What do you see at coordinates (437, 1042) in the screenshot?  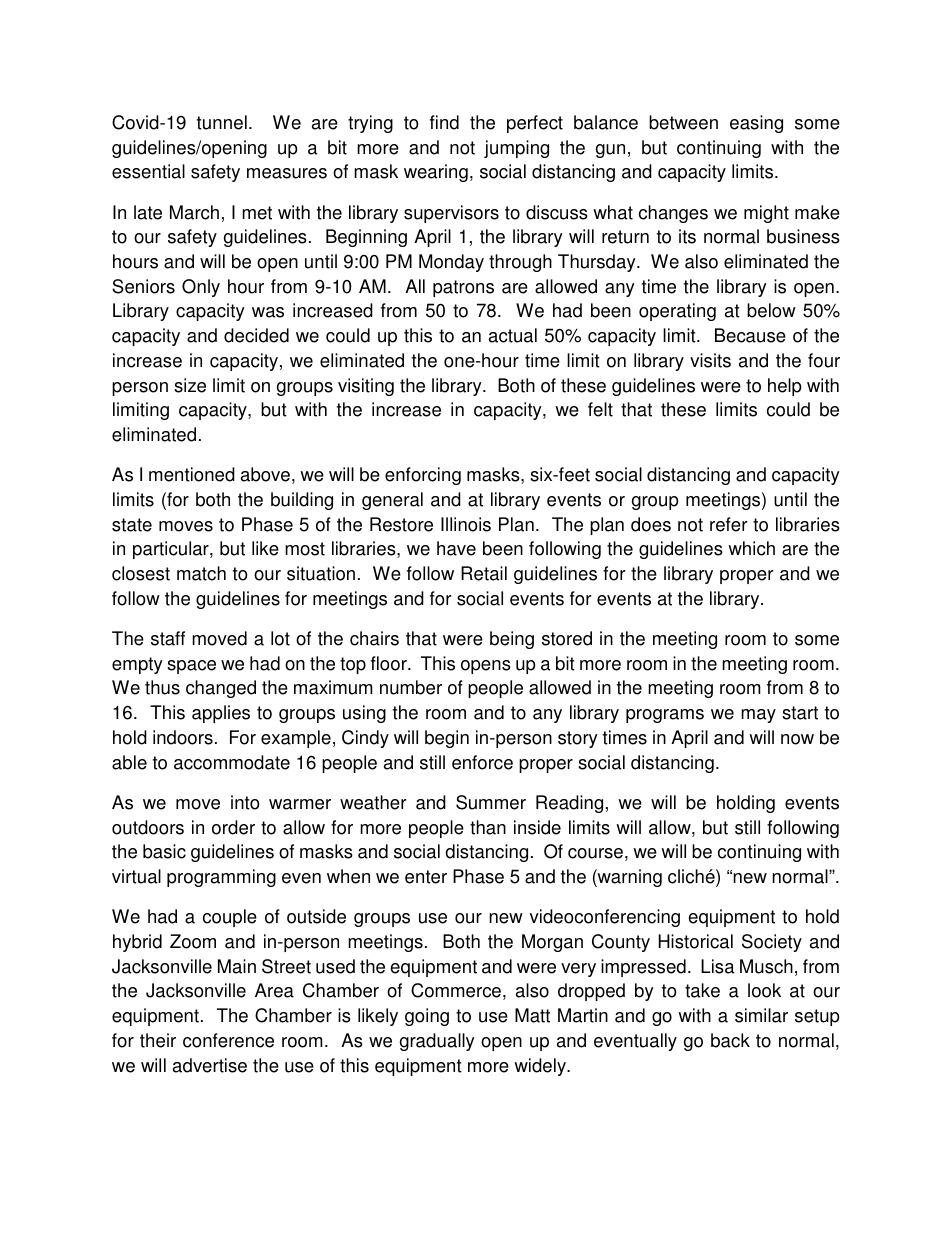 I see `gradually` at bounding box center [437, 1042].
